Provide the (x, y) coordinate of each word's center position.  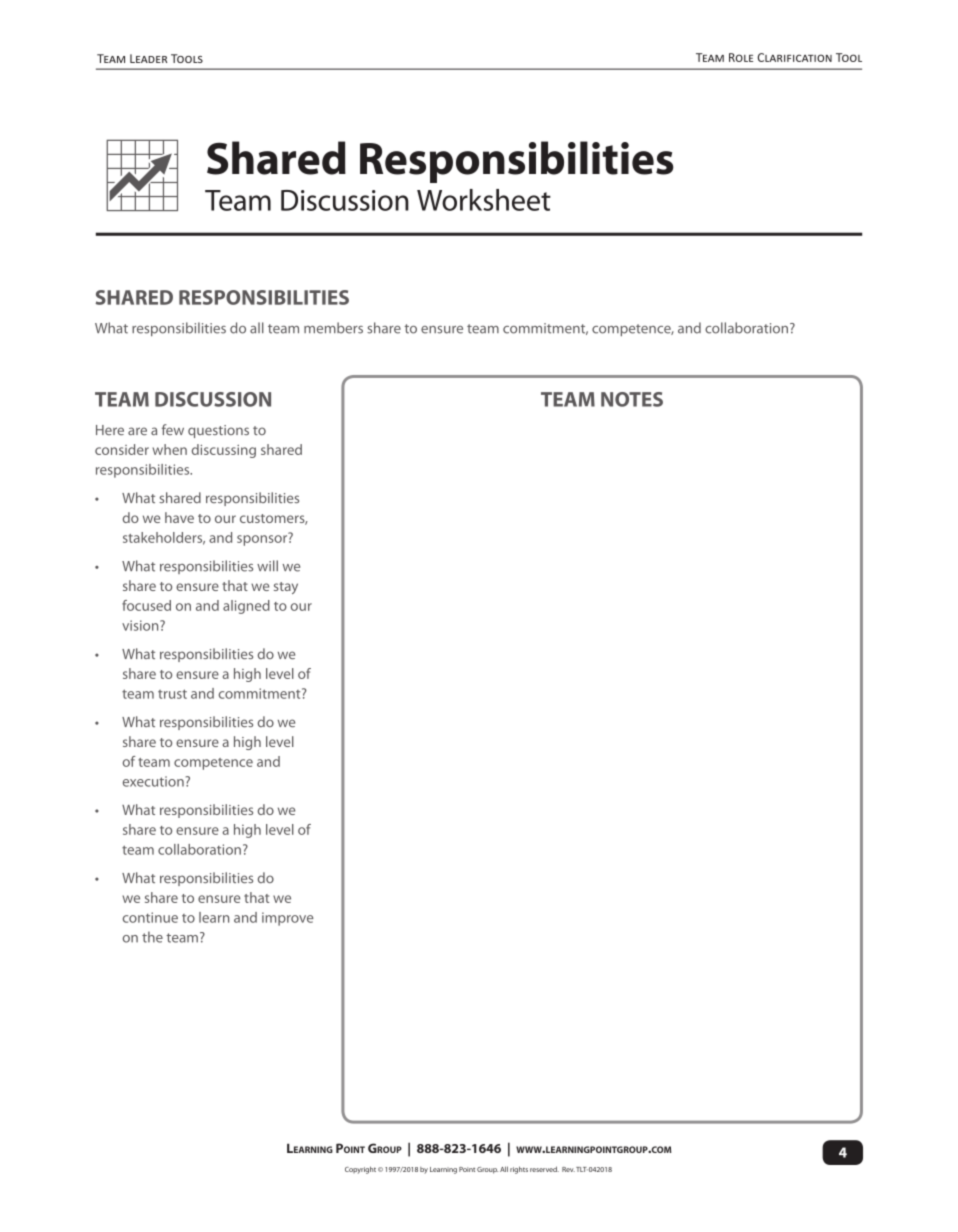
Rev (568, 1169)
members (333, 328)
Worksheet (484, 200)
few (173, 429)
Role (741, 57)
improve (288, 919)
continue (150, 917)
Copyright (360, 1170)
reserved (544, 1169)
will (267, 565)
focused (146, 605)
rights (519, 1170)
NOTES (632, 399)
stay (286, 588)
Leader (148, 58)
